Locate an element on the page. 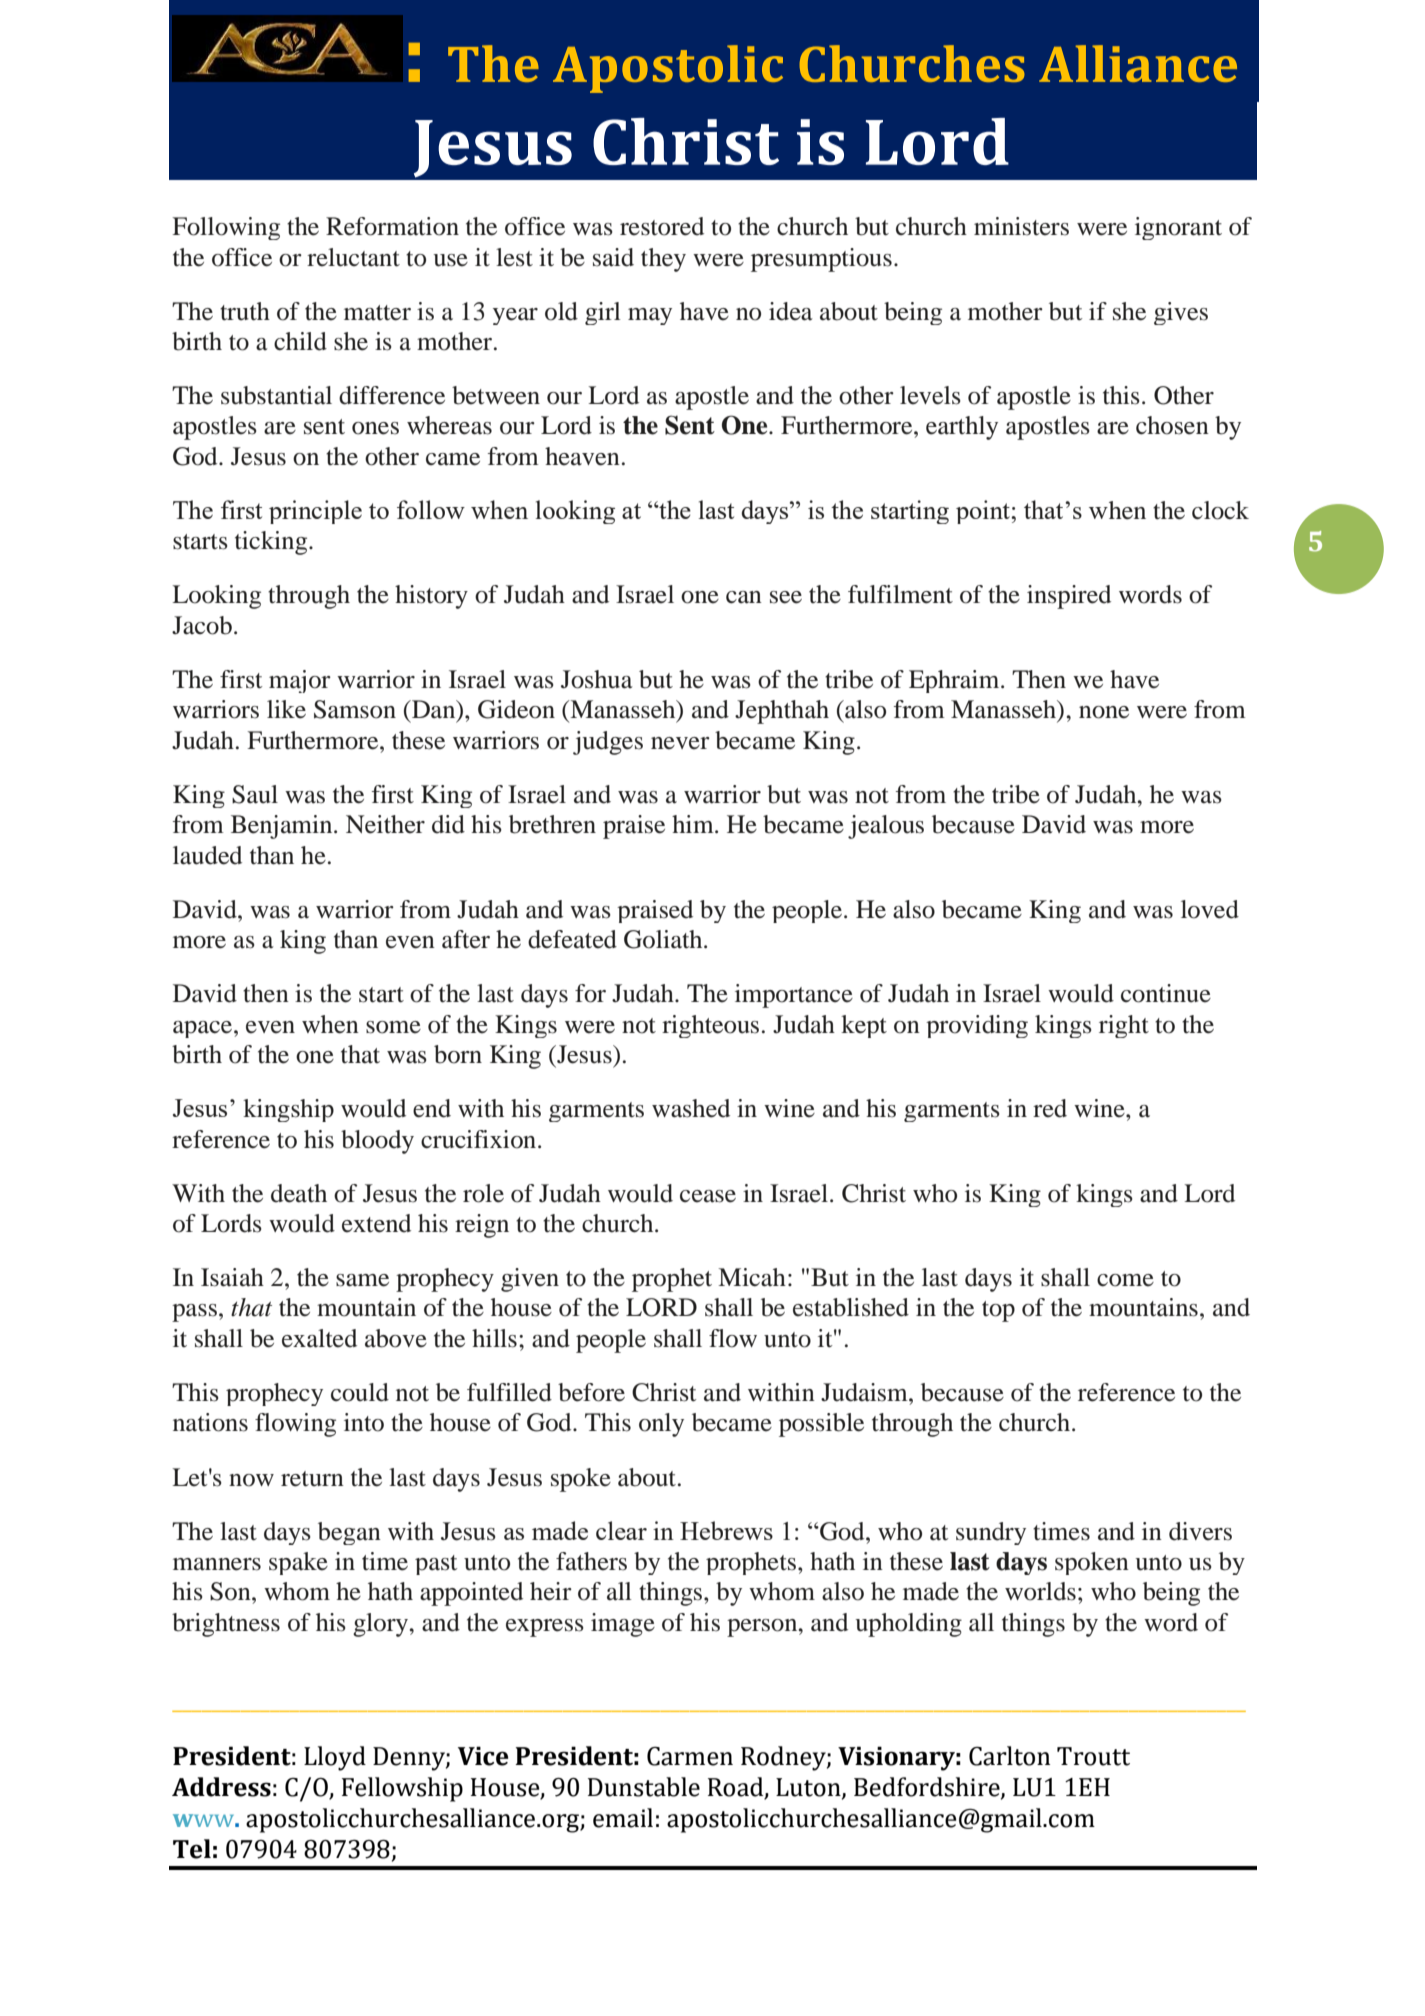 The height and width of the document is (2016, 1425). washed is located at coordinates (691, 1108).
